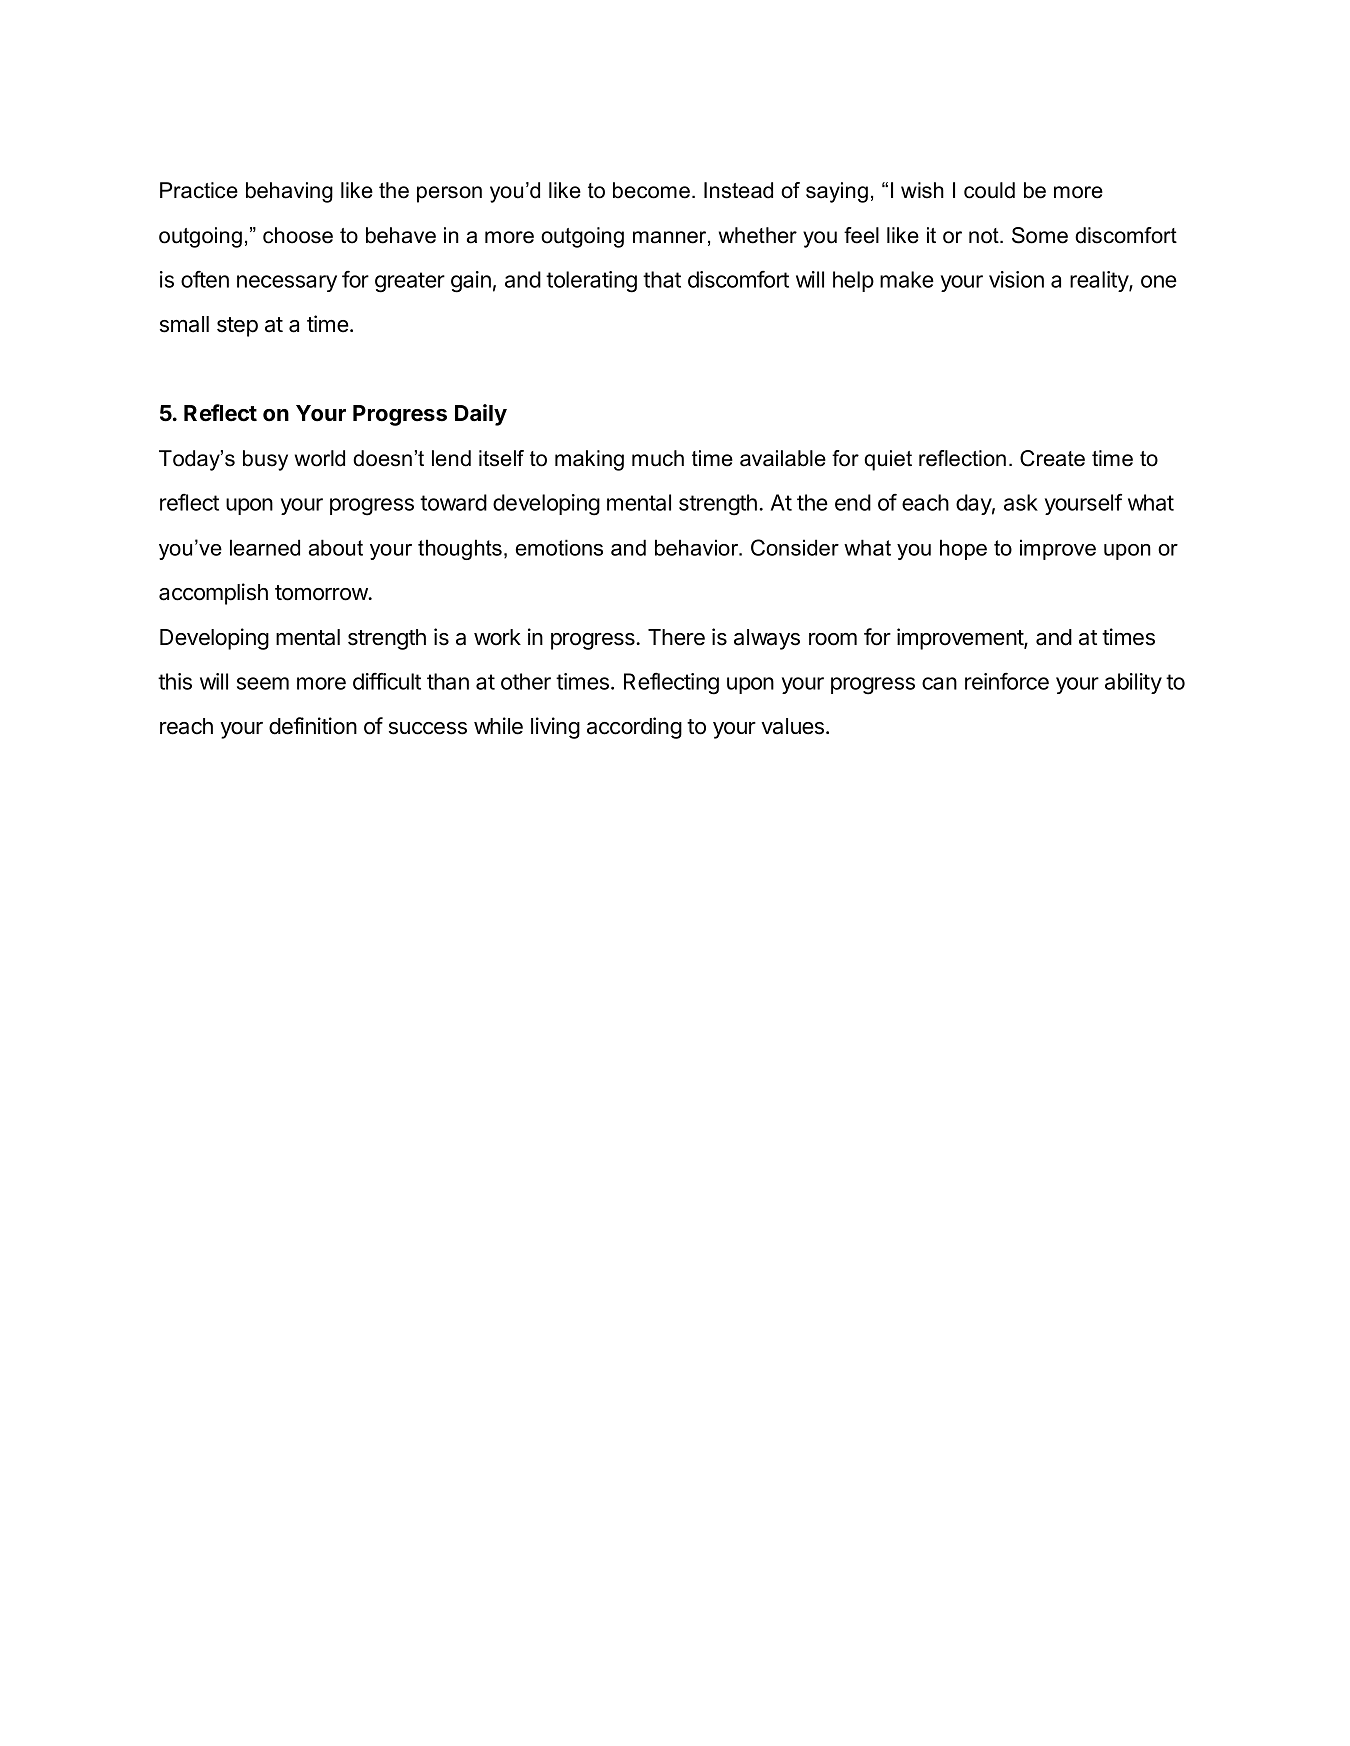 This screenshot has height=1746, width=1350. What do you see at coordinates (989, 190) in the screenshot?
I see `could` at bounding box center [989, 190].
